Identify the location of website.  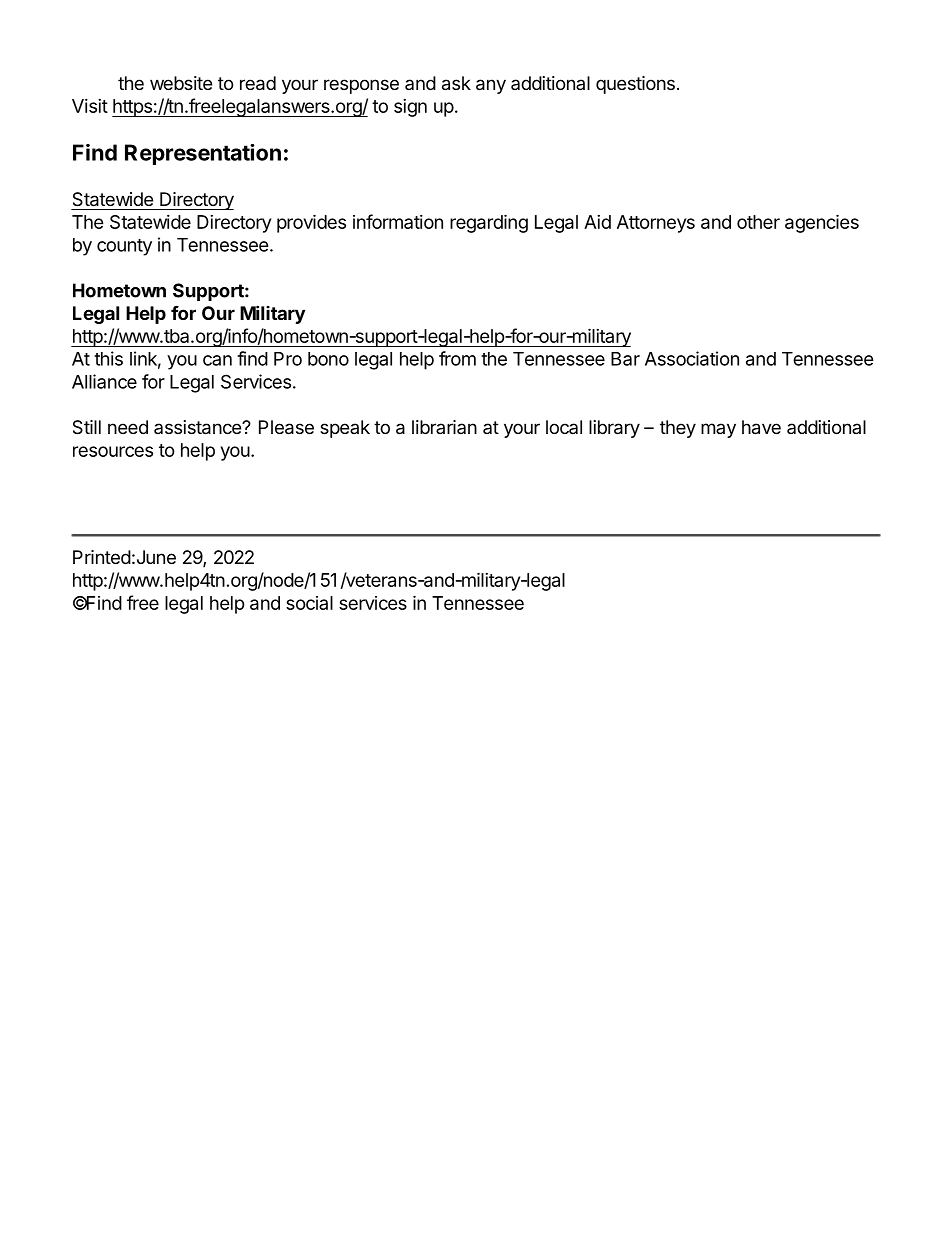
(181, 83).
